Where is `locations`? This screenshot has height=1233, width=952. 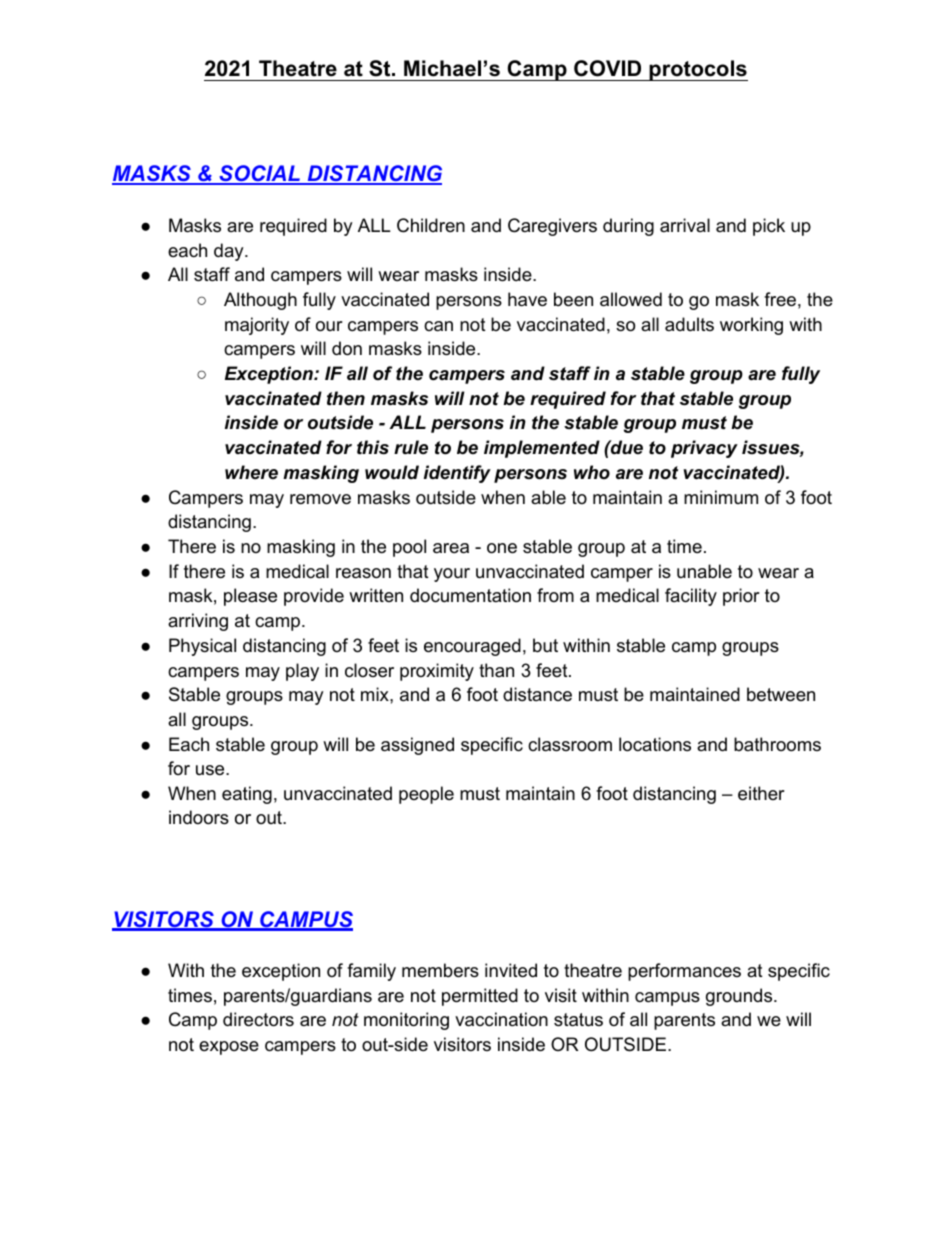 locations is located at coordinates (655, 744).
